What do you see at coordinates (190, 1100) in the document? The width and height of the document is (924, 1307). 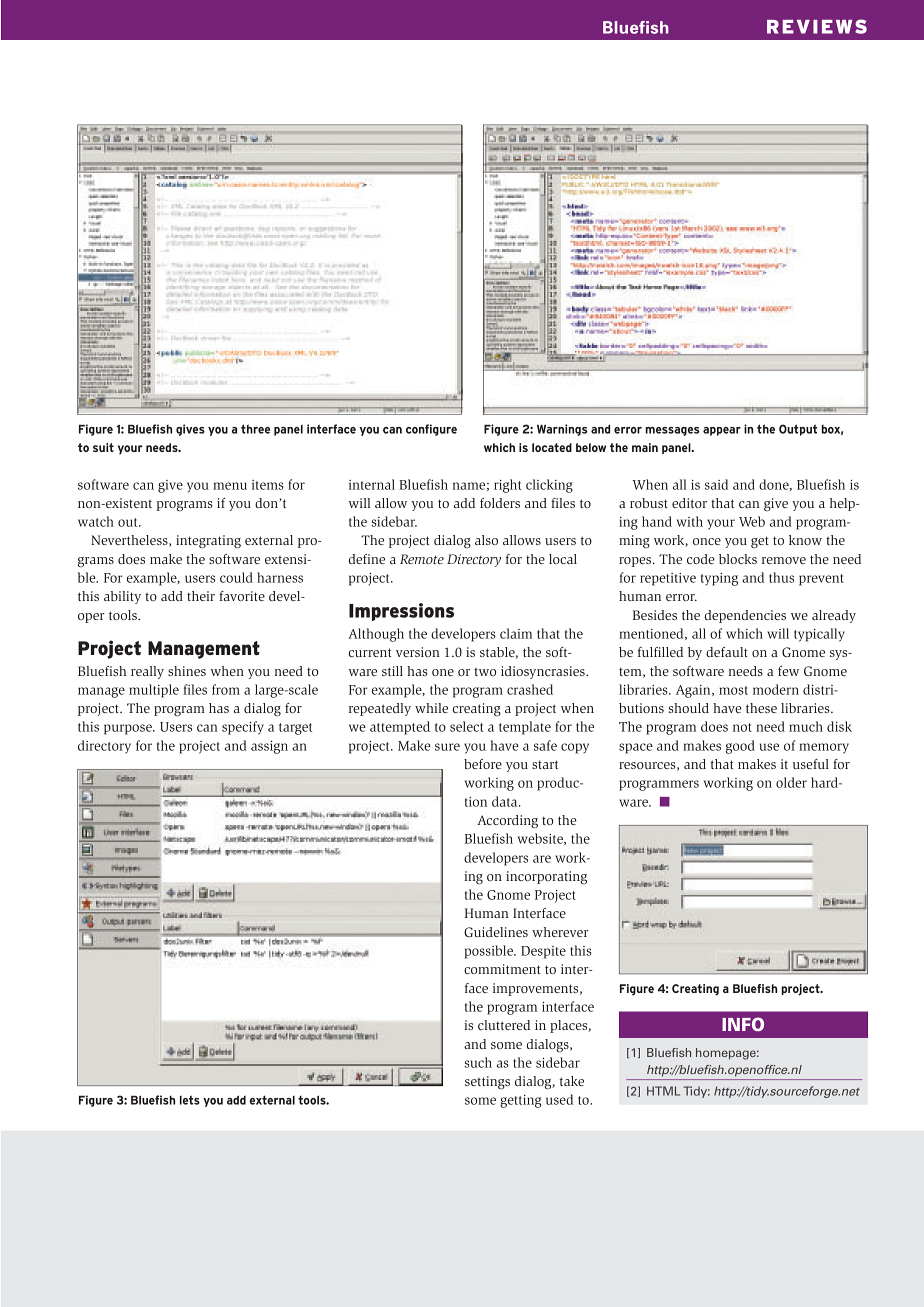 I see `lets` at bounding box center [190, 1100].
